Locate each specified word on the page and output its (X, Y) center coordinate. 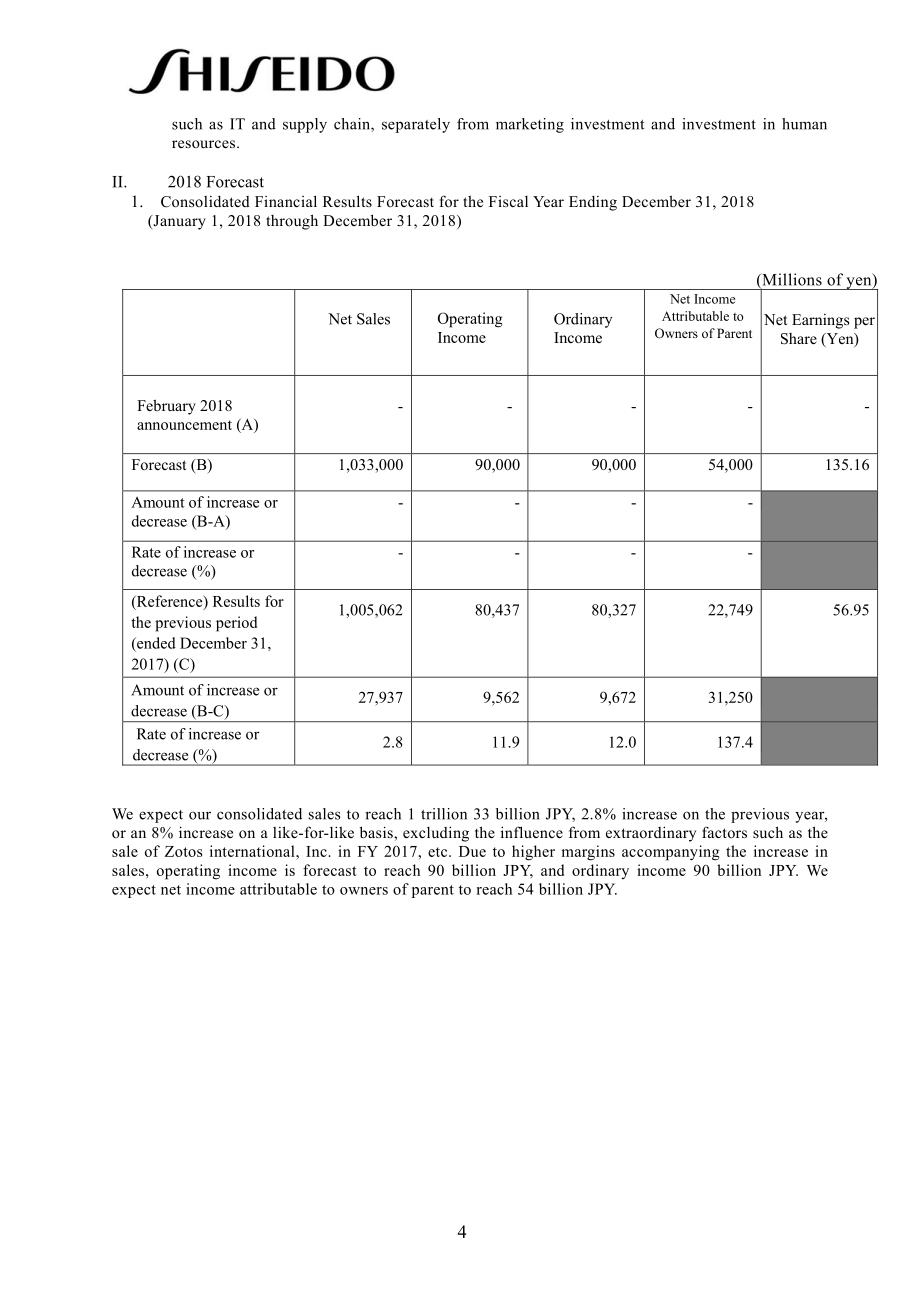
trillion (444, 814)
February (166, 407)
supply (305, 125)
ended (155, 643)
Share (799, 339)
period (236, 624)
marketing (530, 125)
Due (472, 851)
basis (377, 832)
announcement (184, 425)
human (804, 124)
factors (724, 832)
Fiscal (508, 201)
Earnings (820, 321)
